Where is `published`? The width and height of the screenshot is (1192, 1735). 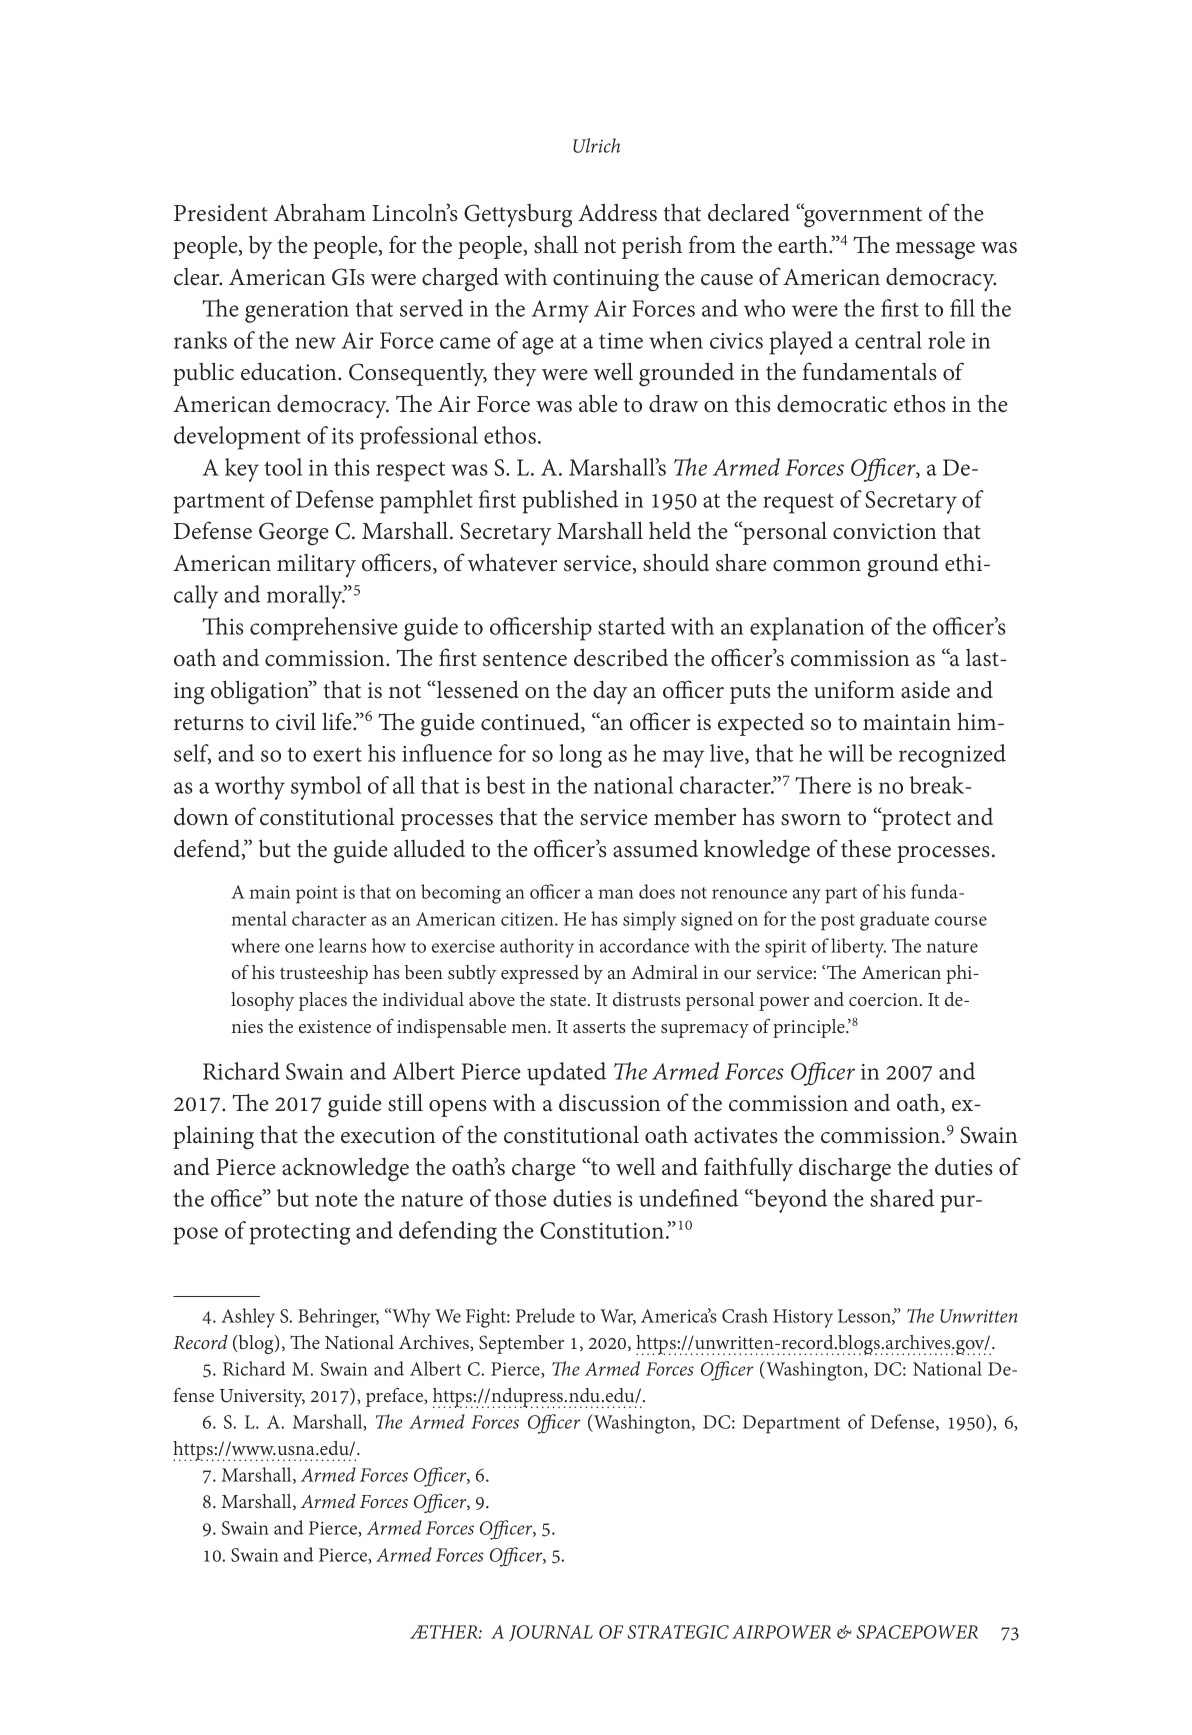
published is located at coordinates (570, 502).
